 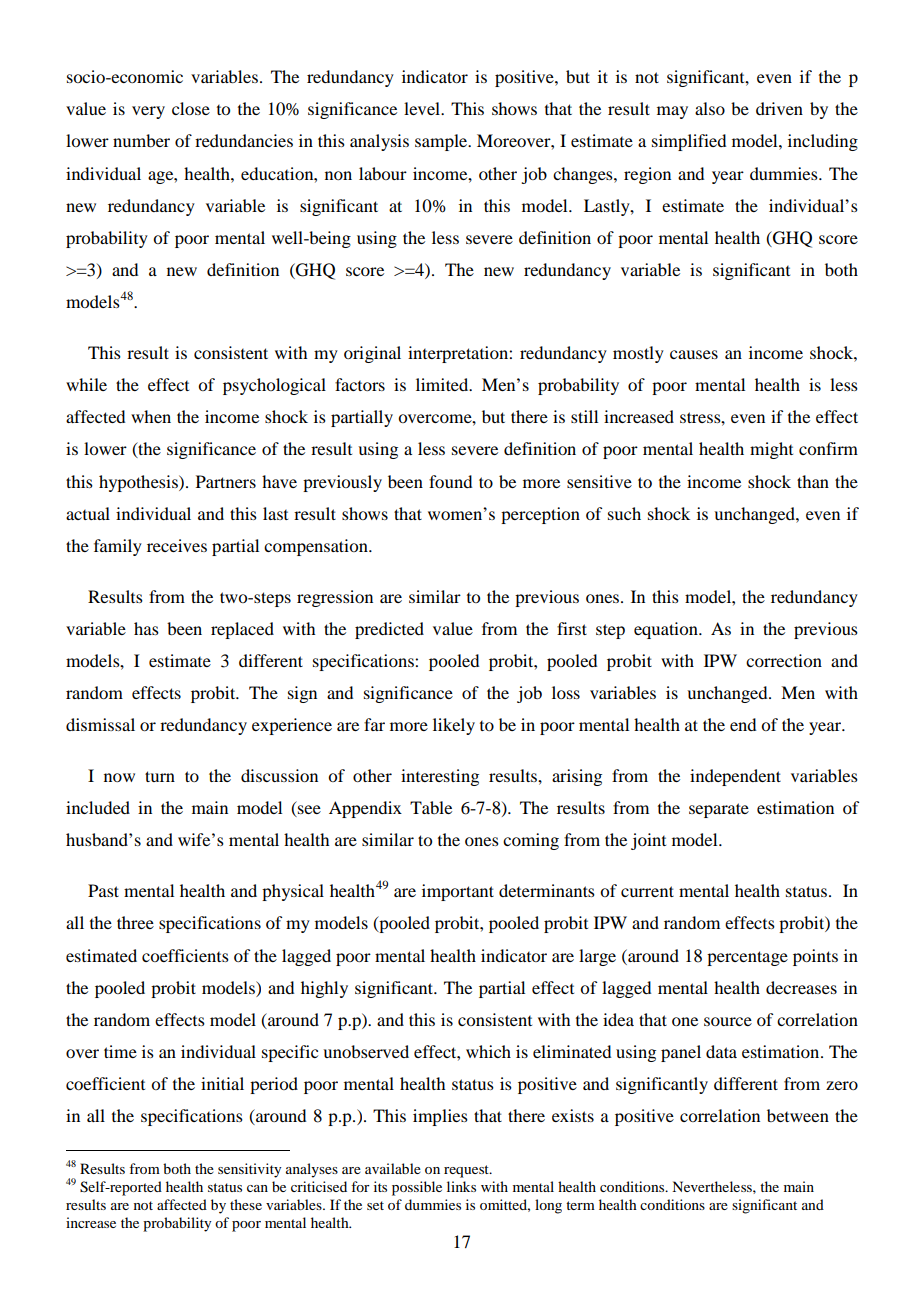 I want to click on important, so click(x=458, y=892).
